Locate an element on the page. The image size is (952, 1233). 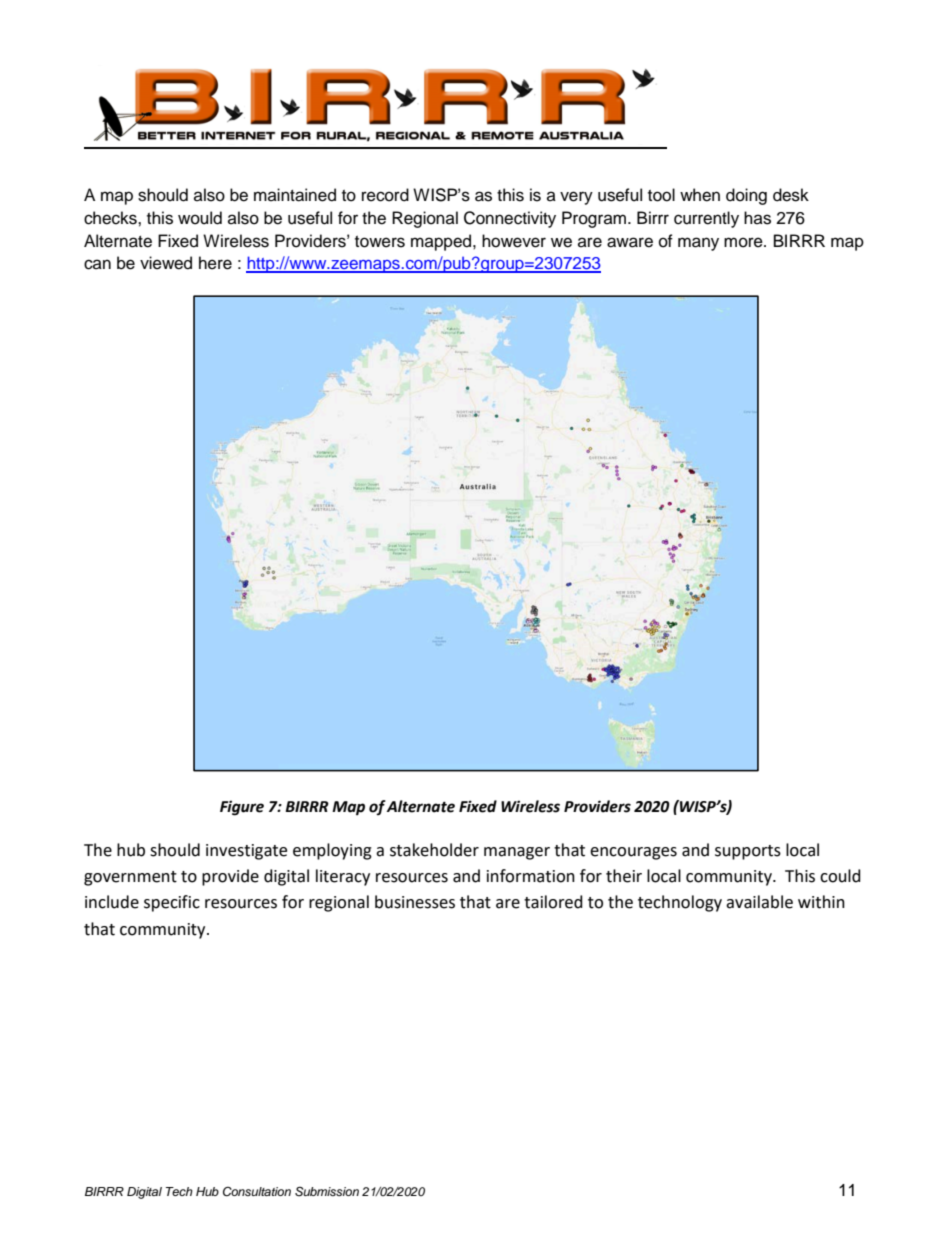
has is located at coordinates (757, 218).
